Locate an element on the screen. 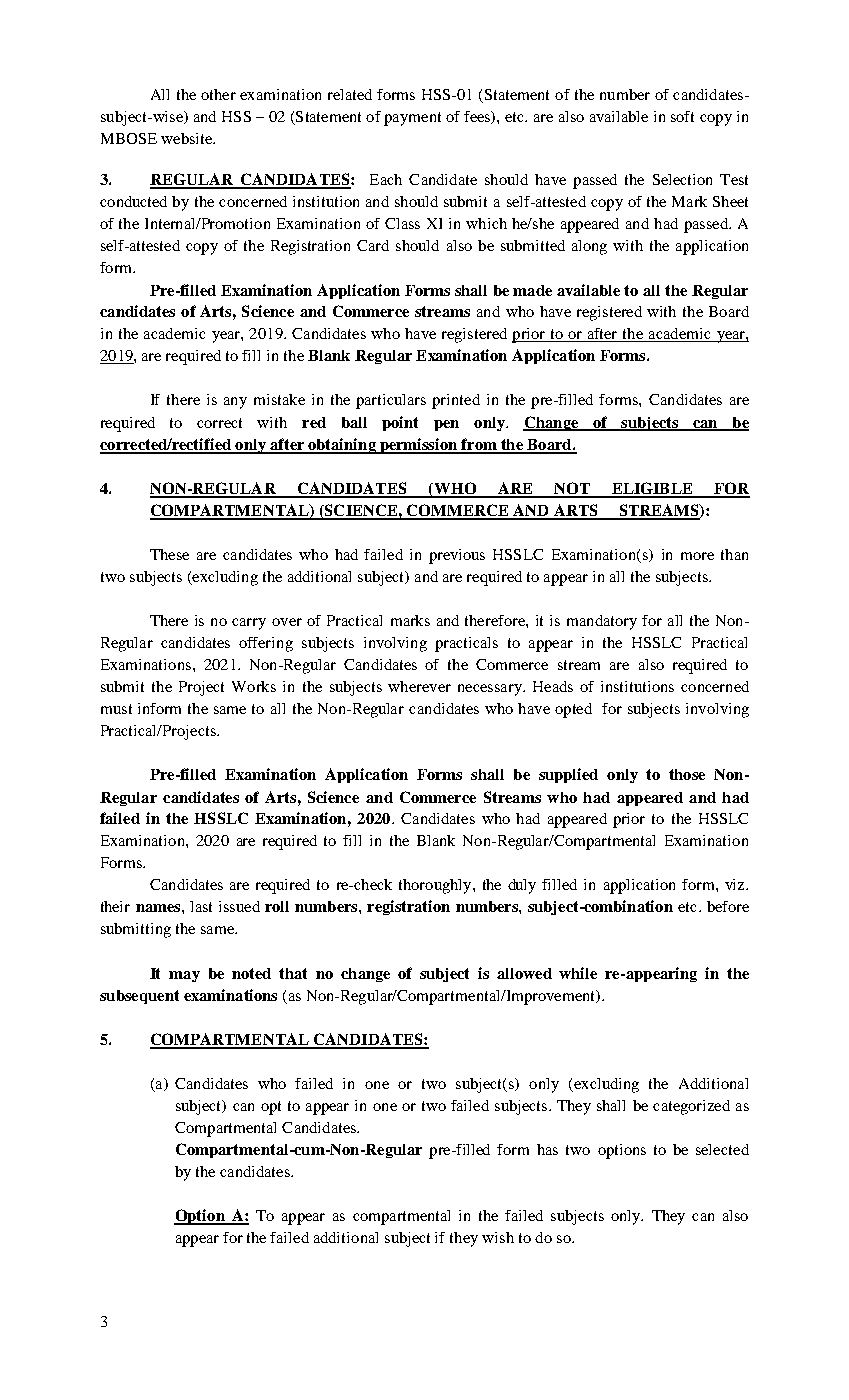 This screenshot has height=1400, width=849. mandatory is located at coordinates (602, 622).
